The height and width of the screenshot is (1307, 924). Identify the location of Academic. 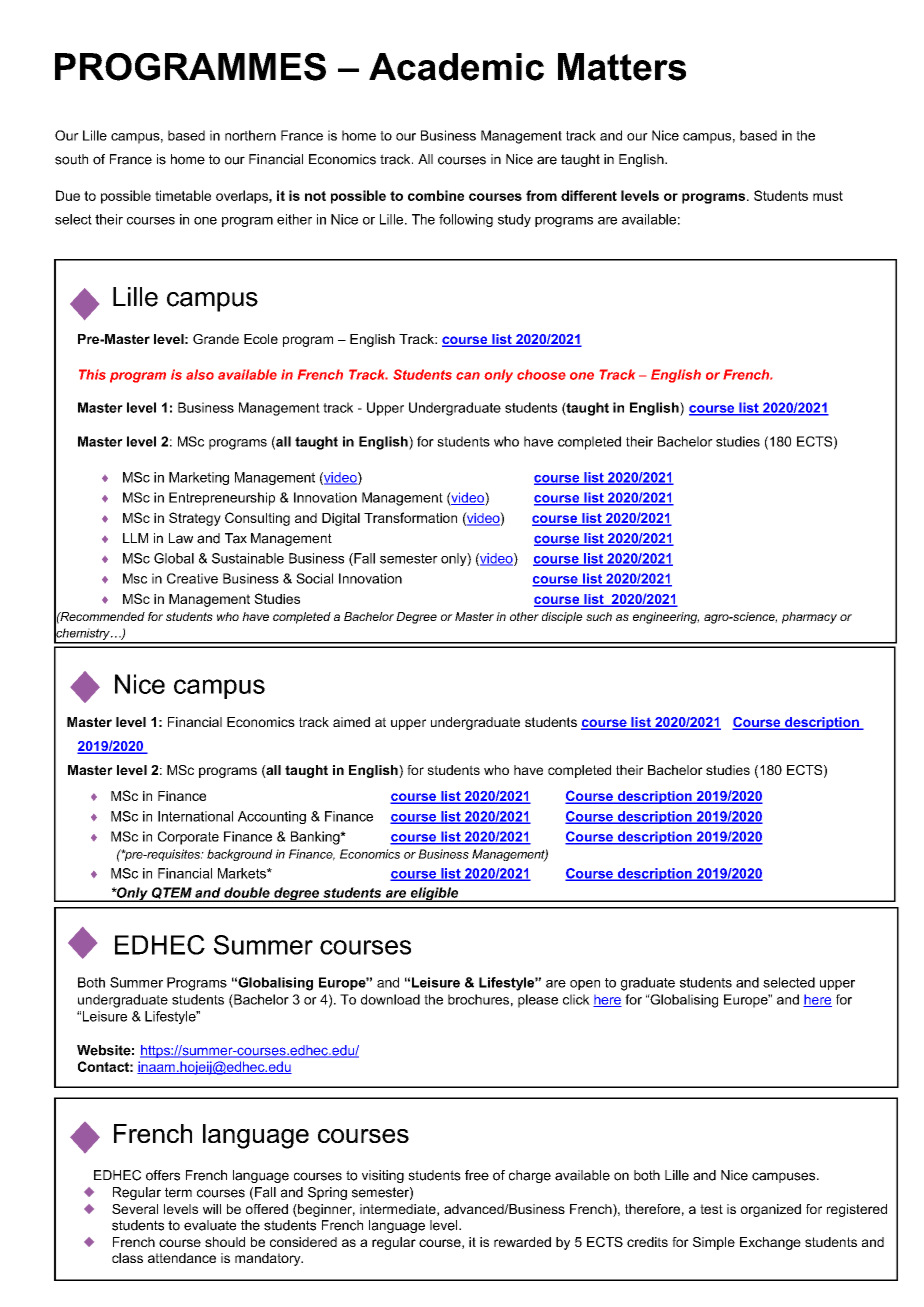
(456, 67).
